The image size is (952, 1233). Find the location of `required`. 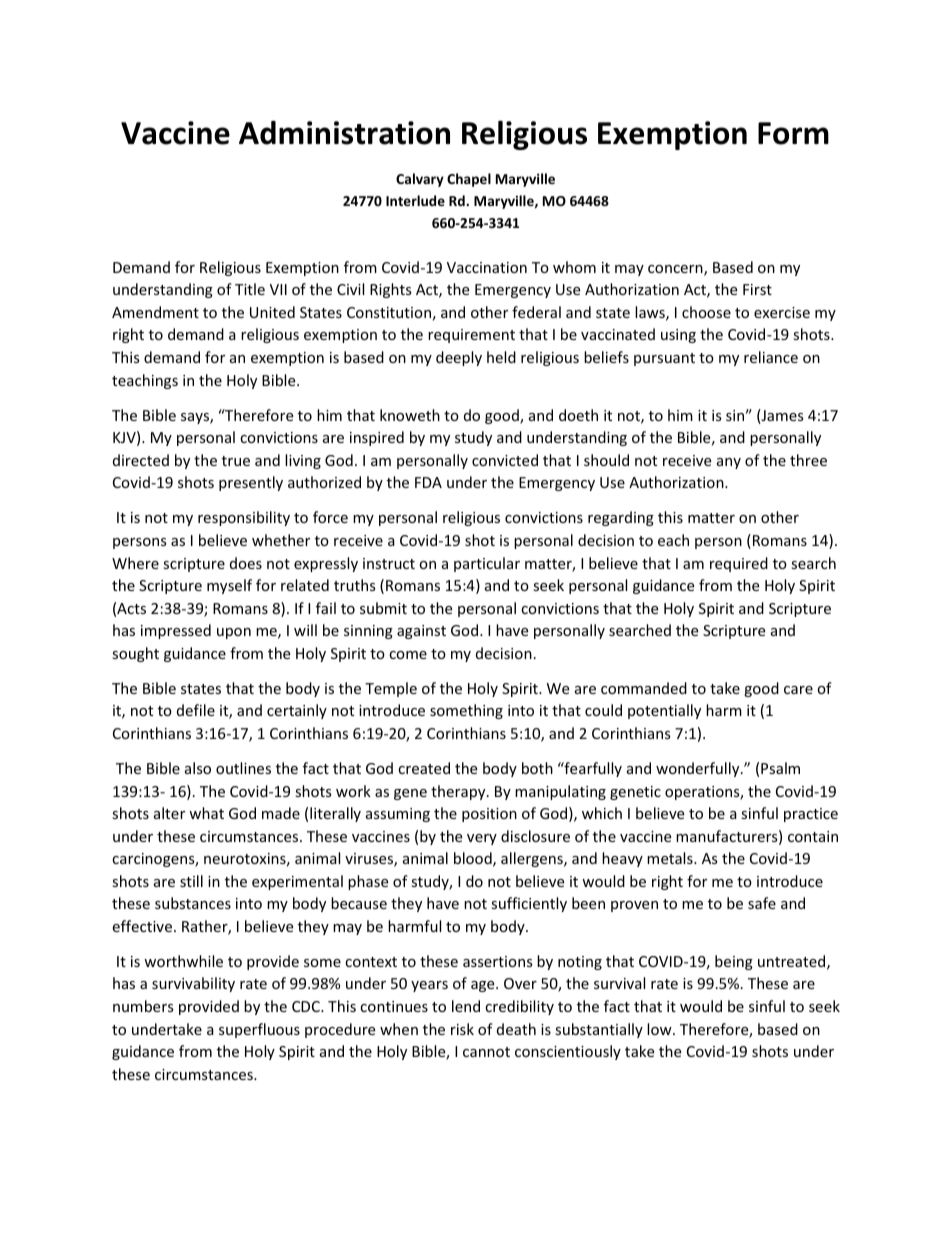

required is located at coordinates (739, 564).
